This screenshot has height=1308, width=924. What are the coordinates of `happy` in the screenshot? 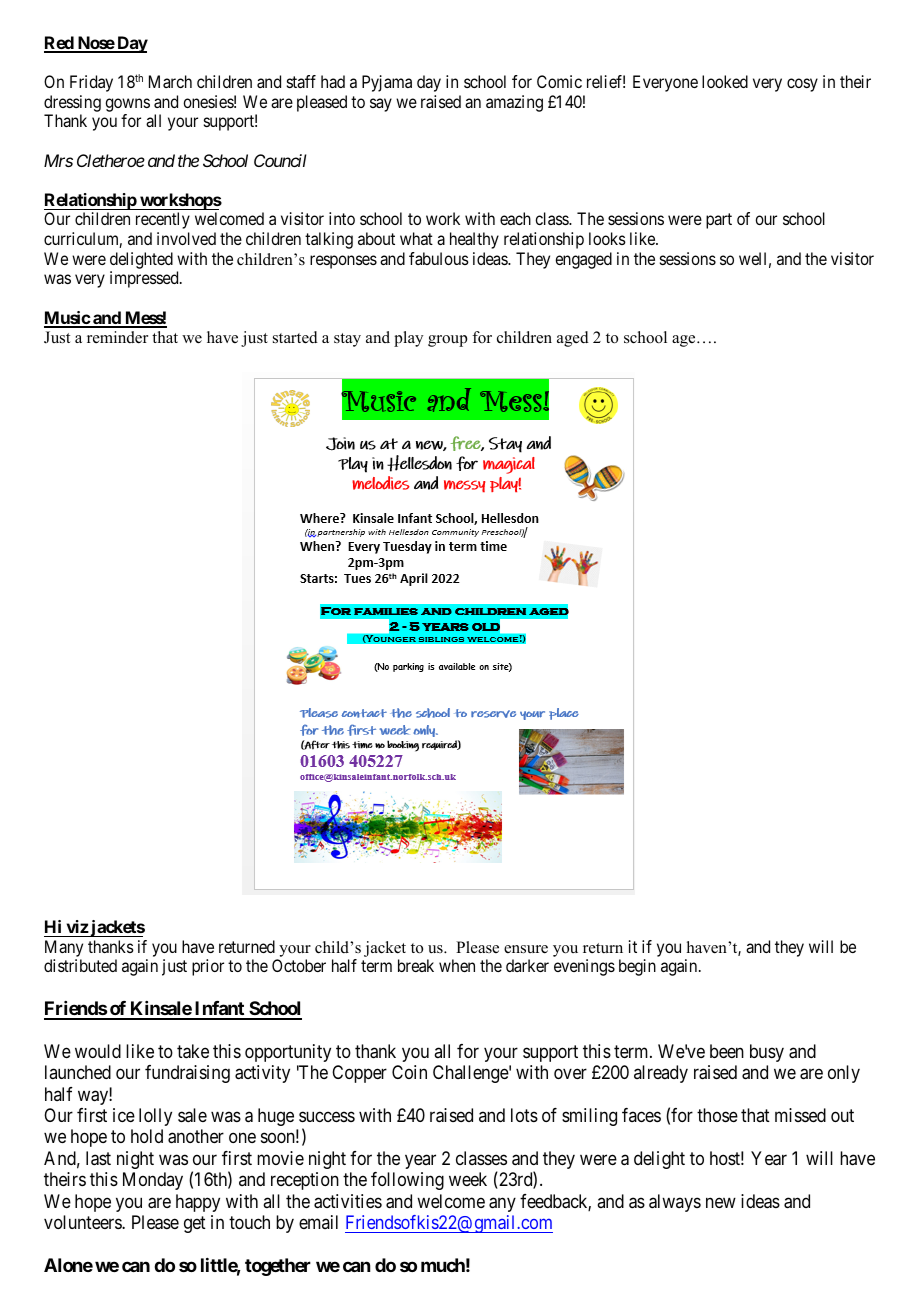 It's located at (198, 1203).
